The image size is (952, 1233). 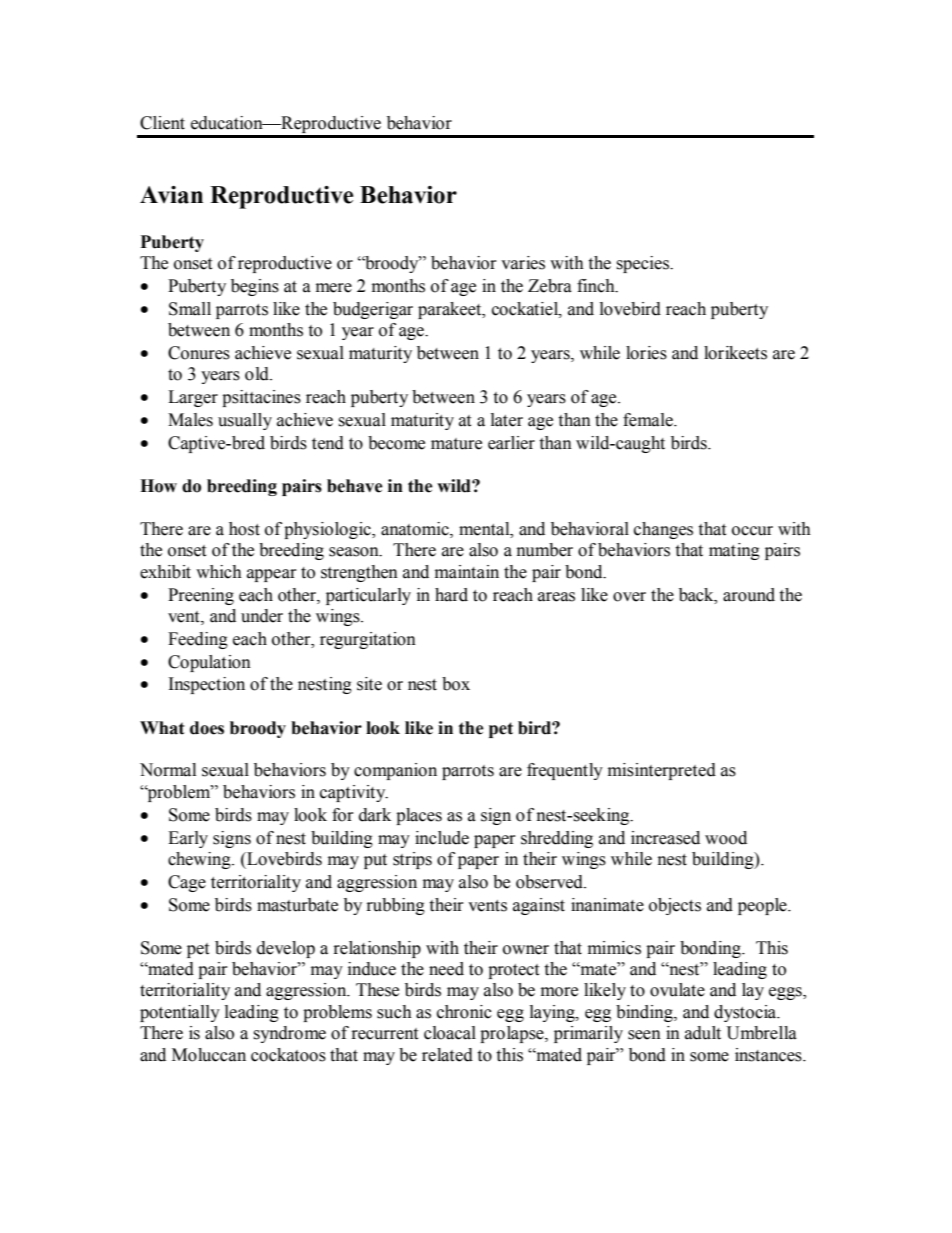 I want to click on misinterpreted, so click(x=662, y=771).
